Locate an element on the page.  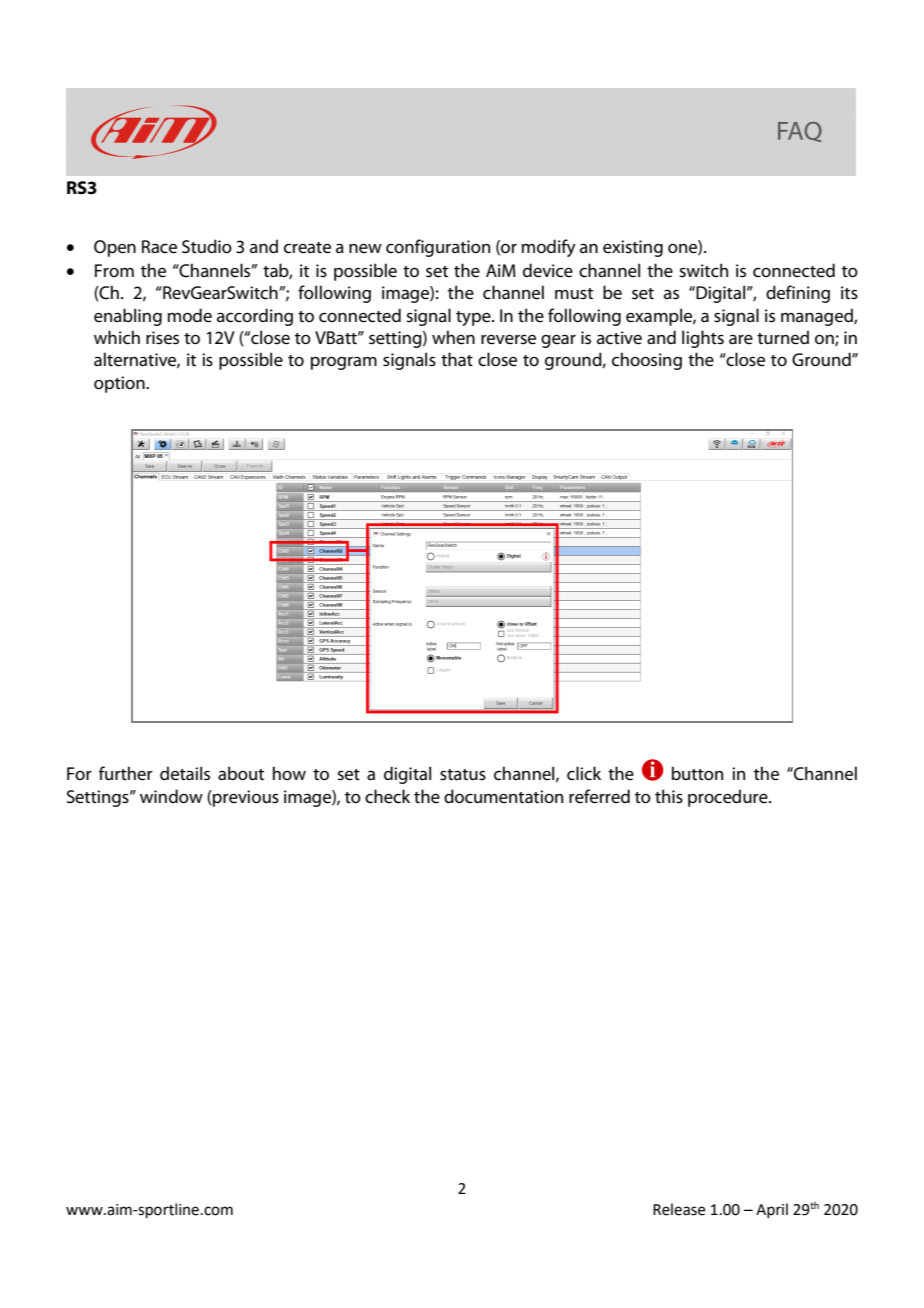
procedure is located at coordinates (729, 798).
